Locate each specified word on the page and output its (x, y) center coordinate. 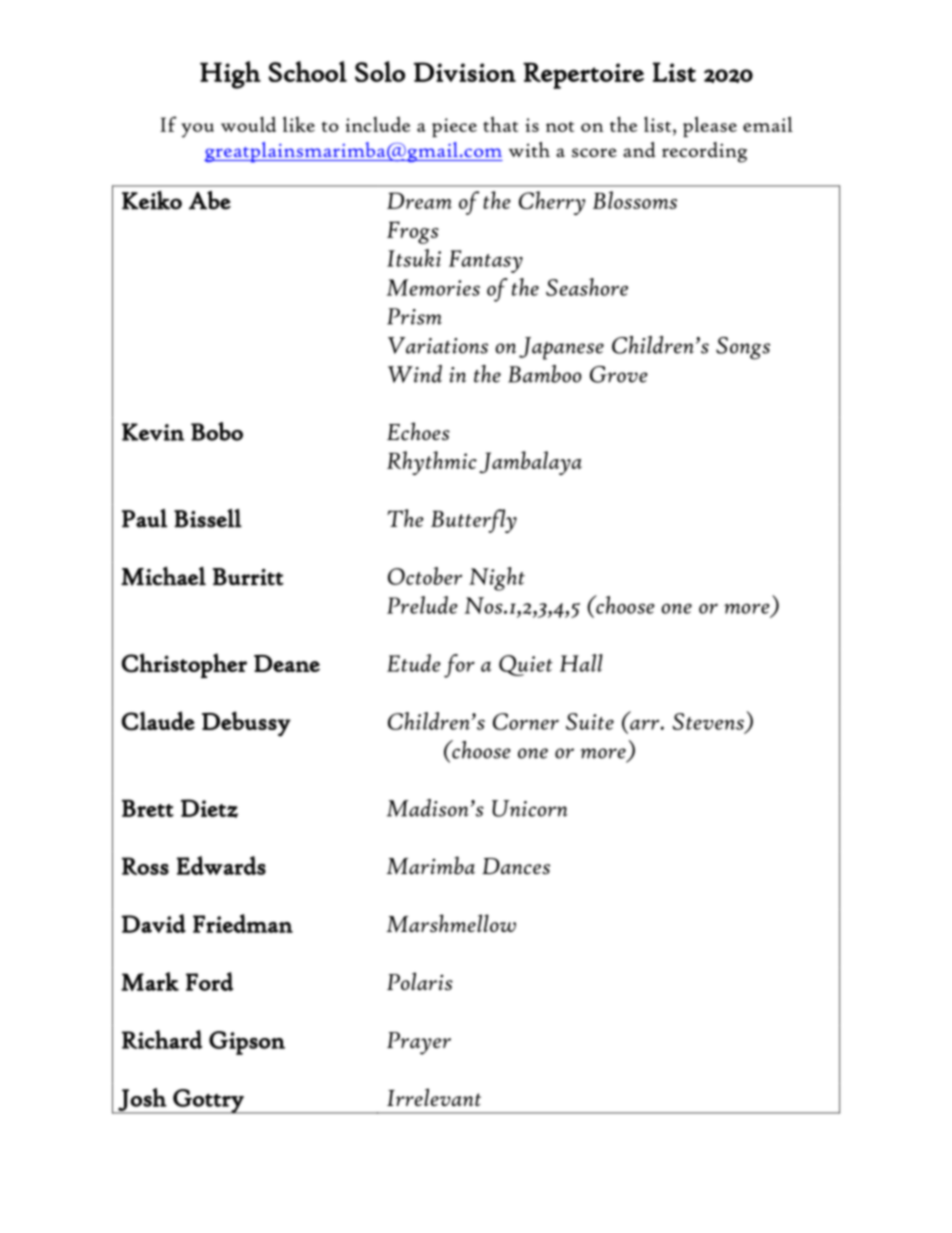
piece (454, 127)
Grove (619, 374)
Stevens (708, 721)
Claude (158, 721)
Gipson (247, 1043)
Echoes (418, 431)
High (230, 75)
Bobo (217, 431)
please (710, 126)
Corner (526, 721)
